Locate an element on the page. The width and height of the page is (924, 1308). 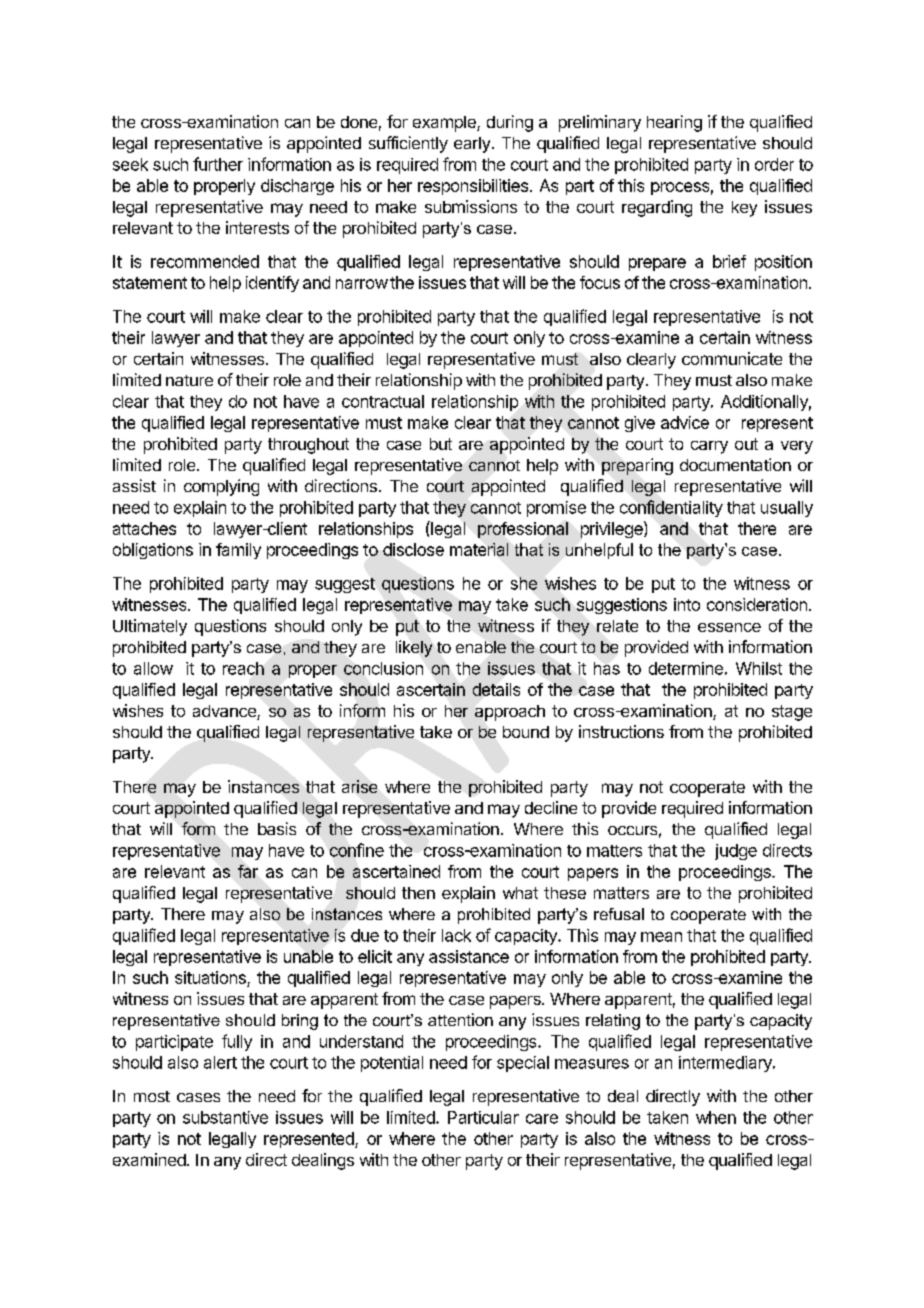
example is located at coordinates (445, 124).
